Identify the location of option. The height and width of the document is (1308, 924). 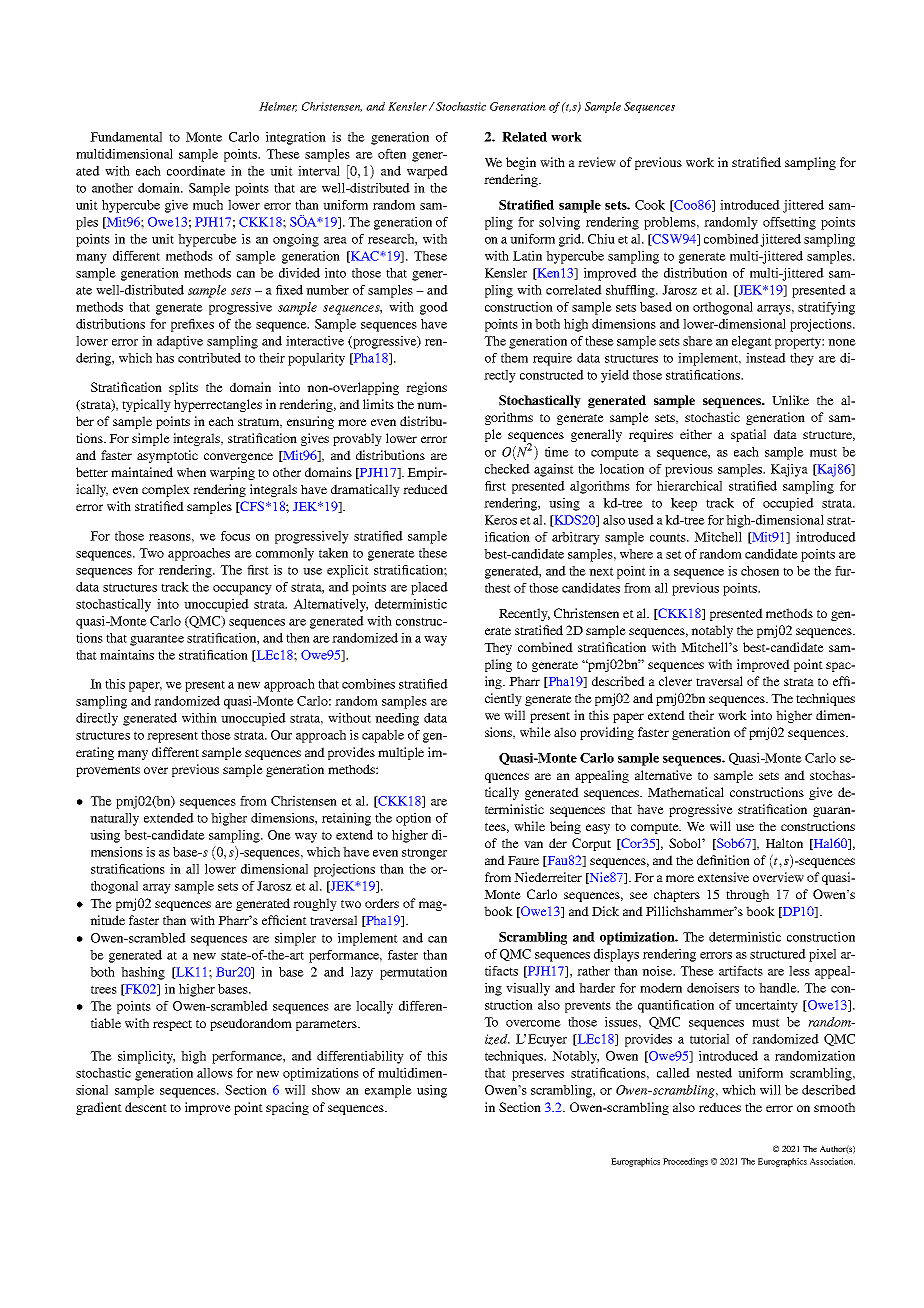
(413, 819).
